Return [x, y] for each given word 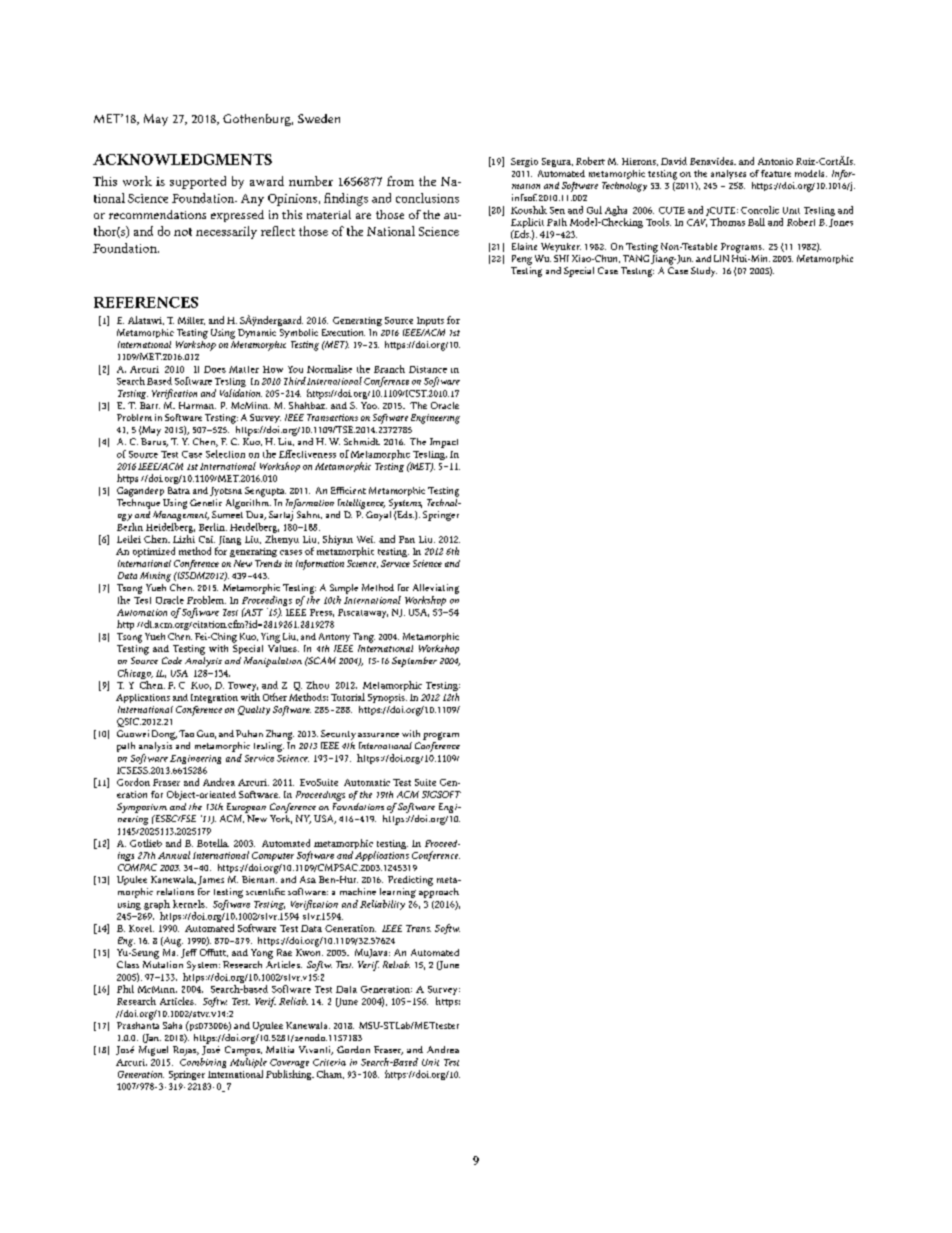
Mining [155, 577]
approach [439, 891]
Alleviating [436, 589]
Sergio [524, 162]
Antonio [775, 161]
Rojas [186, 1051]
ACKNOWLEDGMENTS [182, 159]
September [414, 662]
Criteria [329, 1062]
